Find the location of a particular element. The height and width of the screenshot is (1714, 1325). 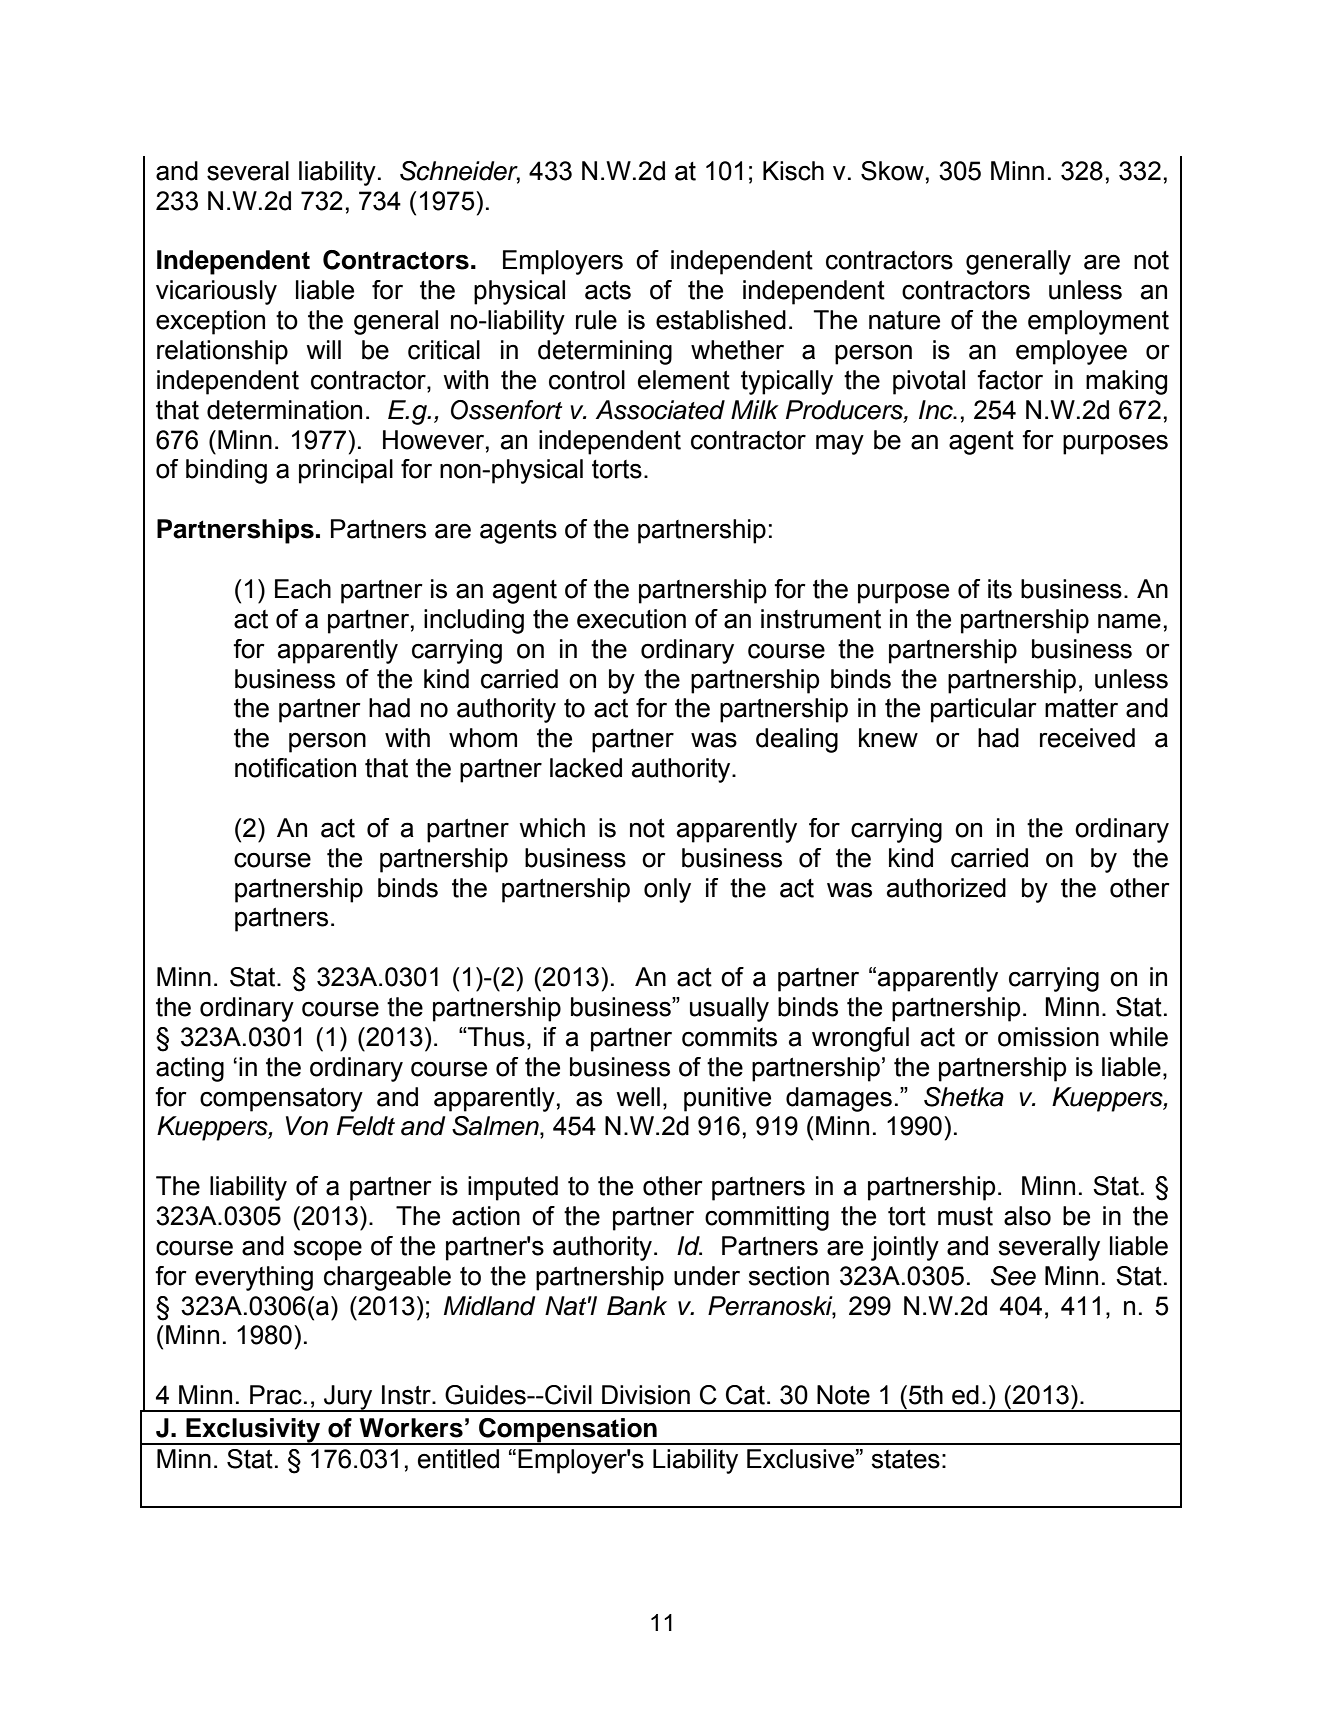

Division is located at coordinates (646, 1395).
